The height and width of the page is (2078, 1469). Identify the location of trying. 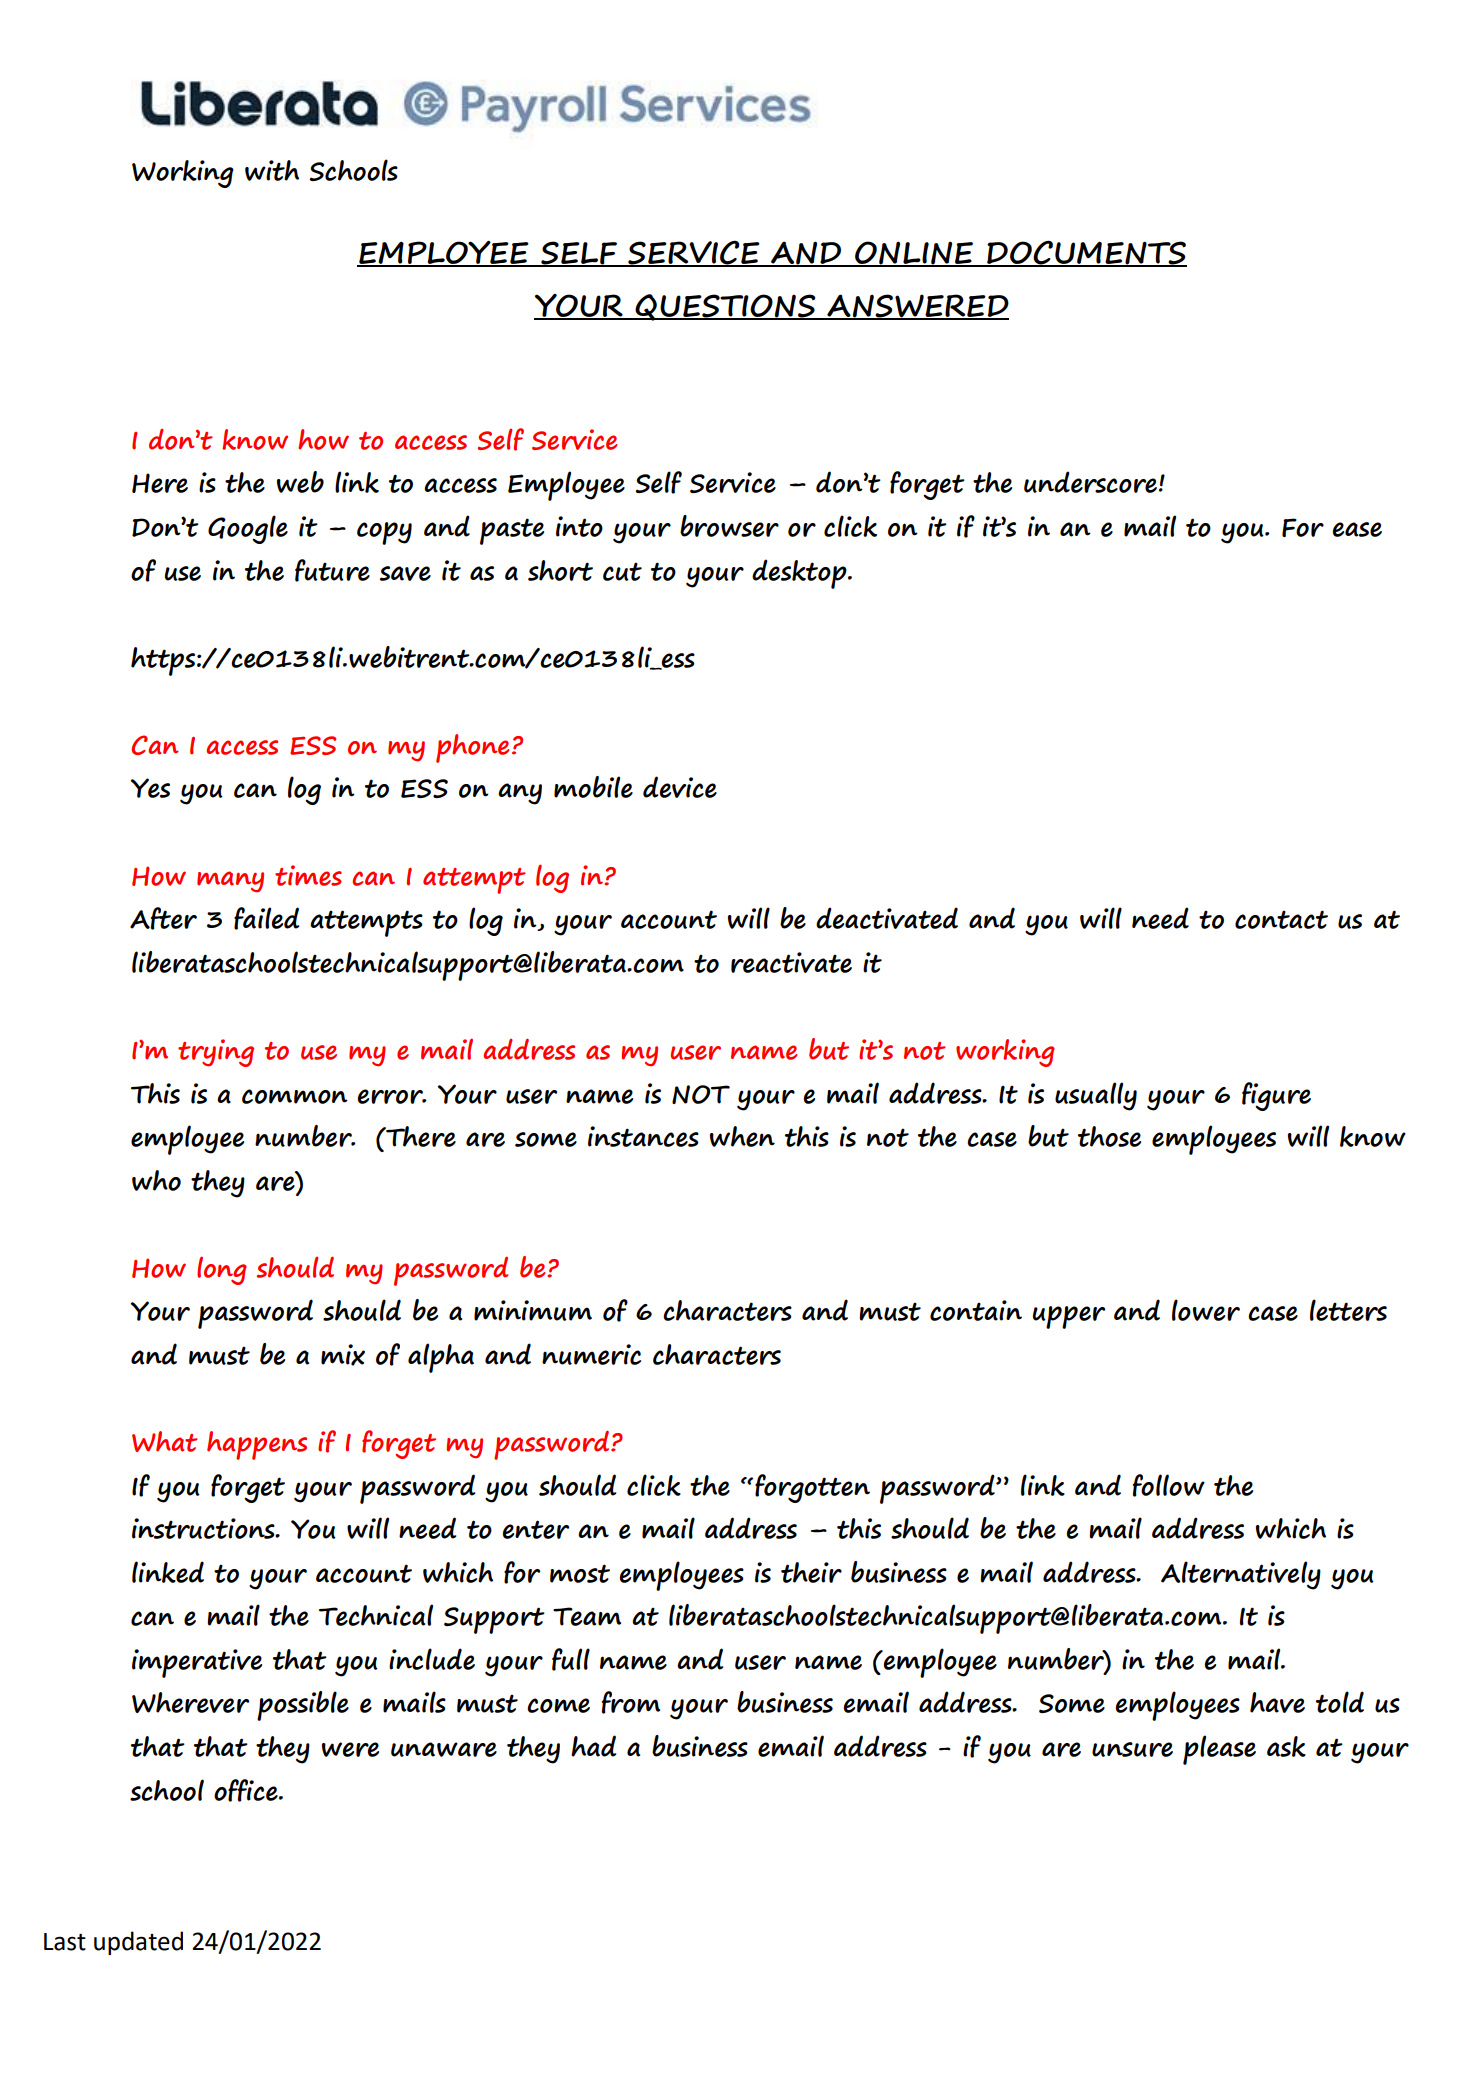
(216, 1053).
